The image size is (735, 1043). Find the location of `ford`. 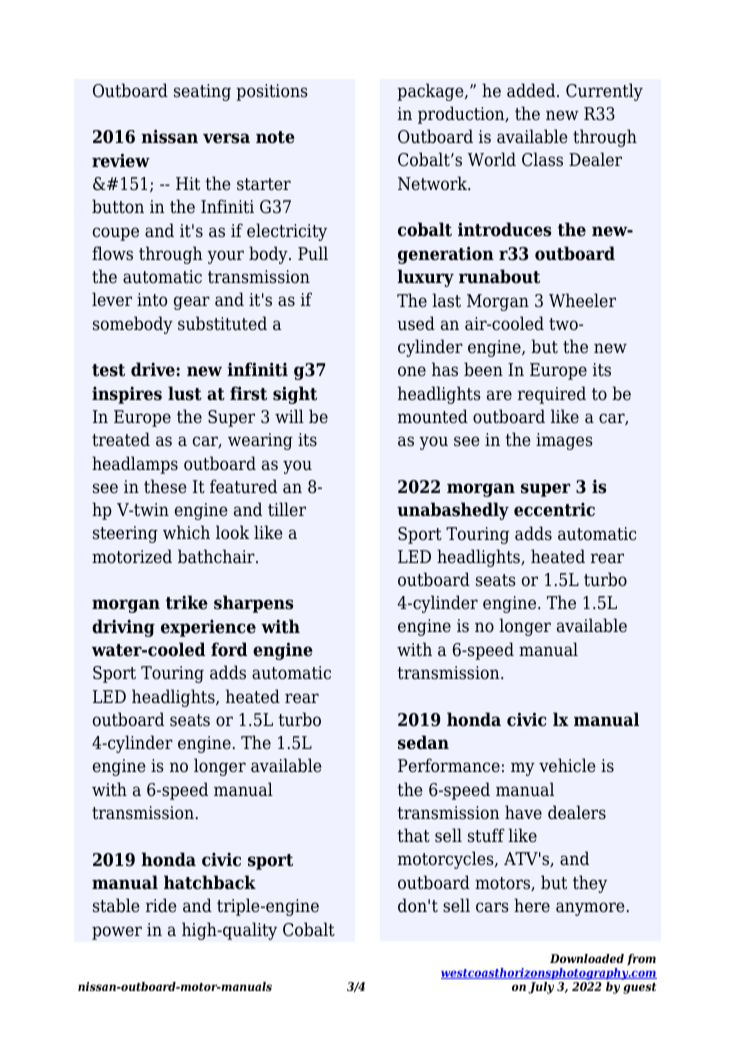

ford is located at coordinates (229, 649).
